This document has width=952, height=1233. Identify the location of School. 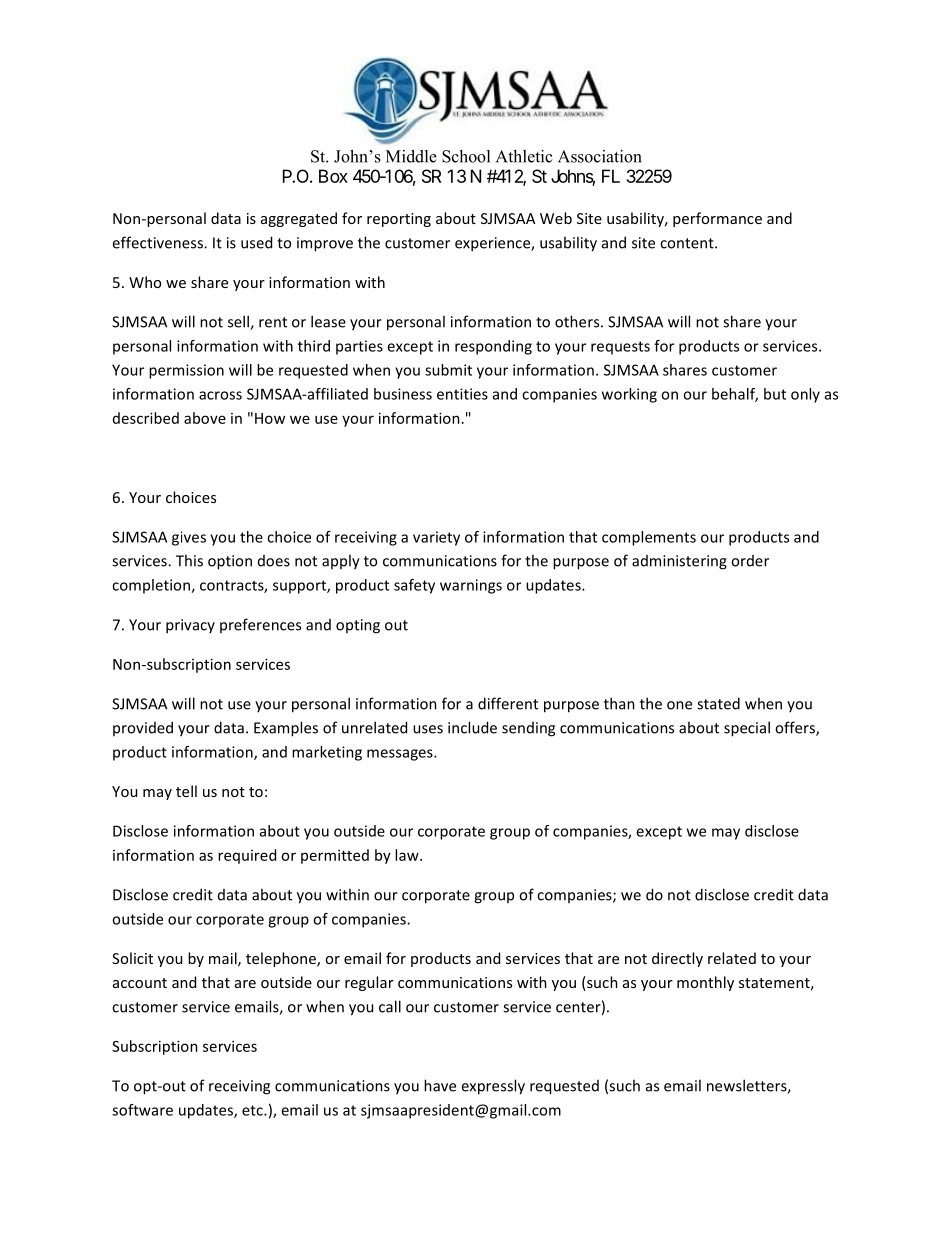
(466, 156).
